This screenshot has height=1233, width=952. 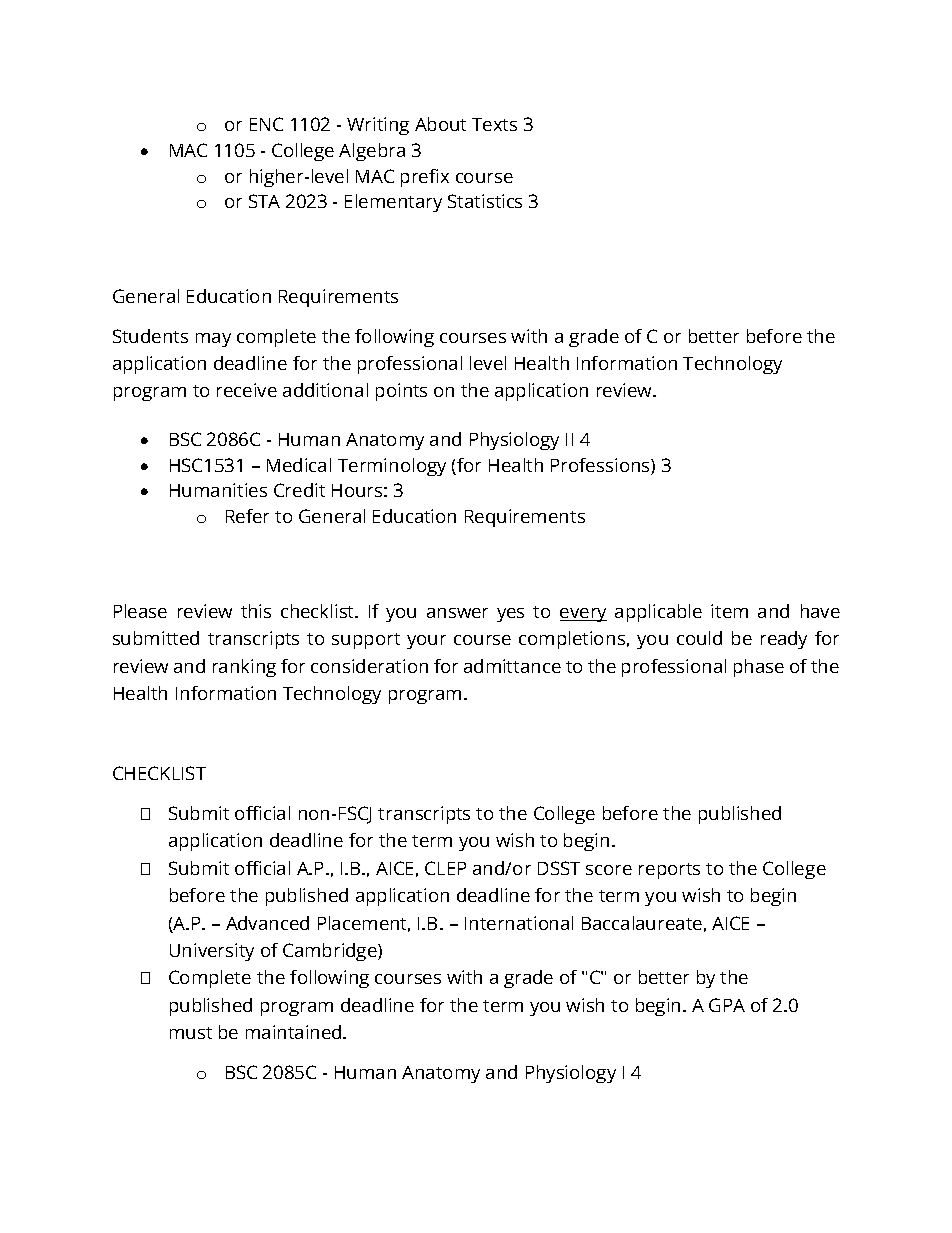 I want to click on admittance, so click(x=512, y=666).
